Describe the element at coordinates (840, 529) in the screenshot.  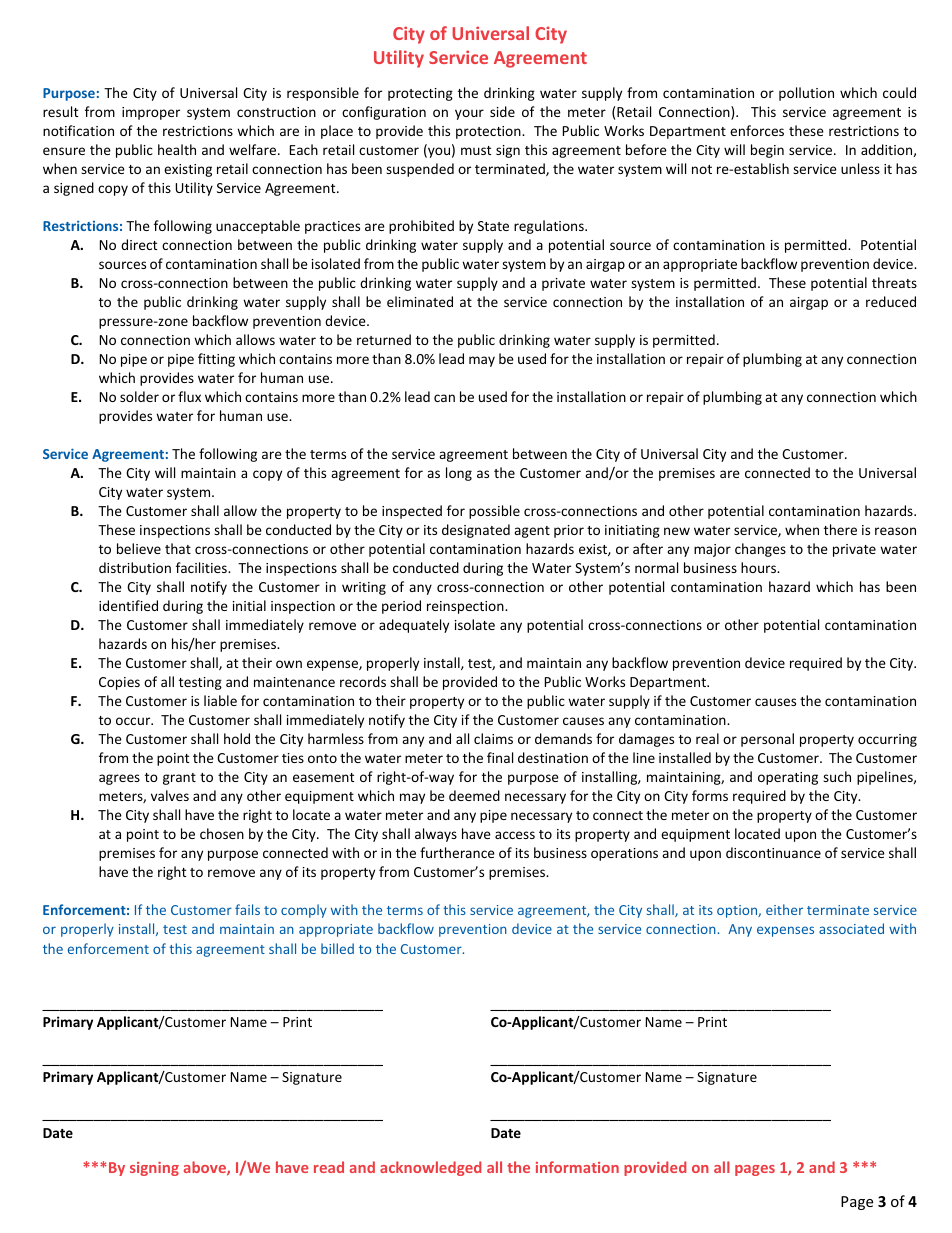
I see `there` at that location.
